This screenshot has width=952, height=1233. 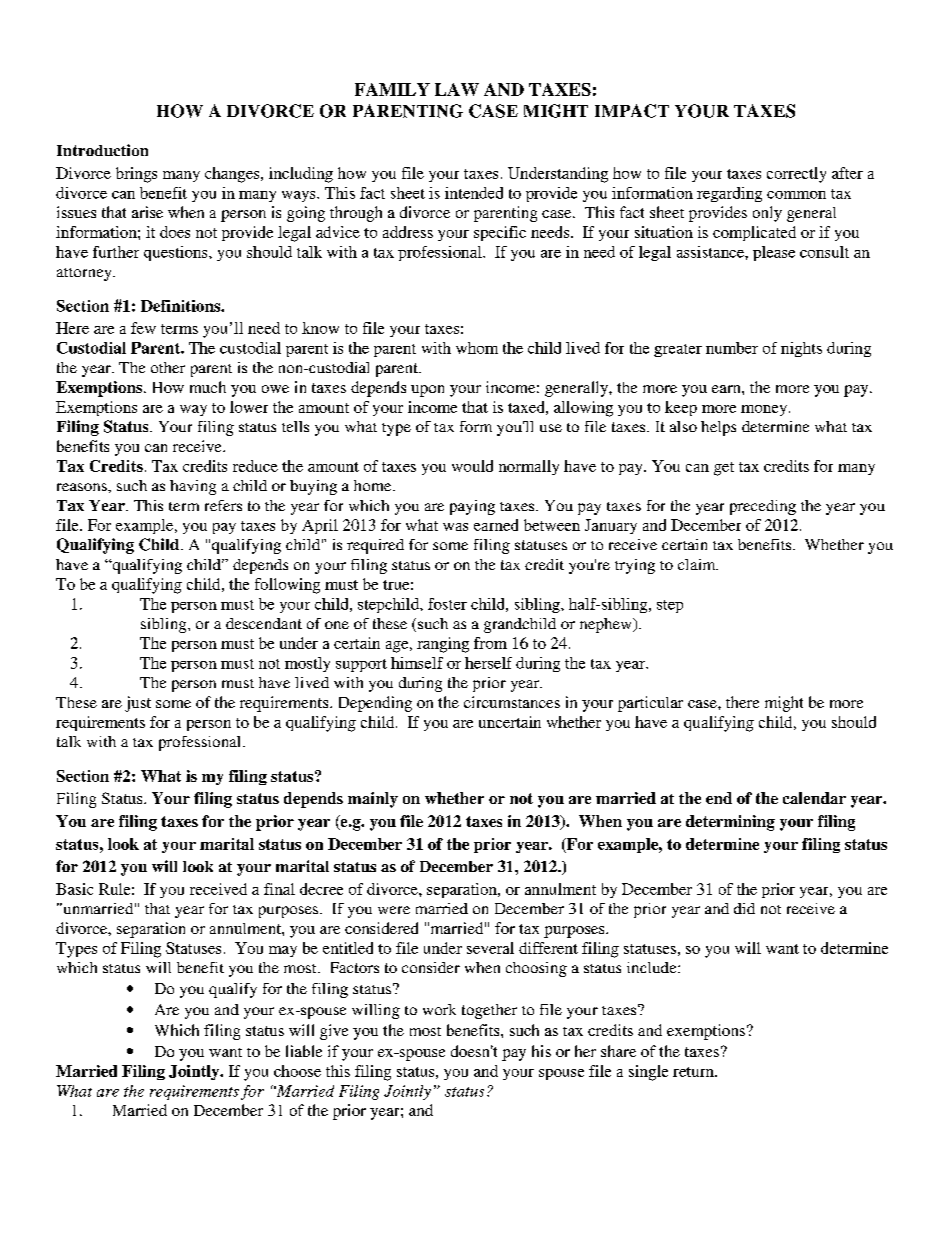 I want to click on circumstances, so click(x=512, y=702).
